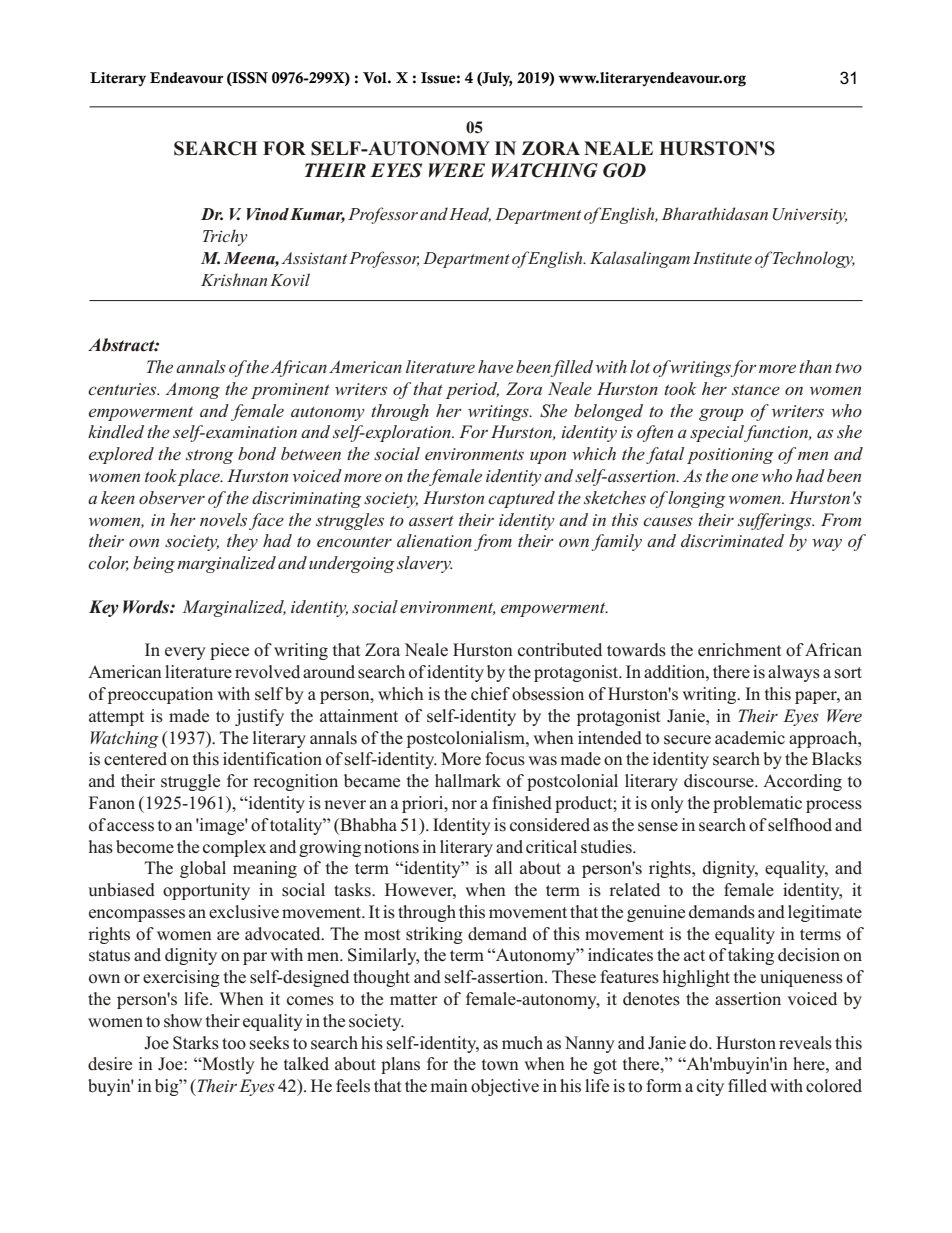 Image resolution: width=952 pixels, height=1233 pixels. Describe the element at coordinates (196, 1043) in the screenshot. I see `Starks` at that location.
